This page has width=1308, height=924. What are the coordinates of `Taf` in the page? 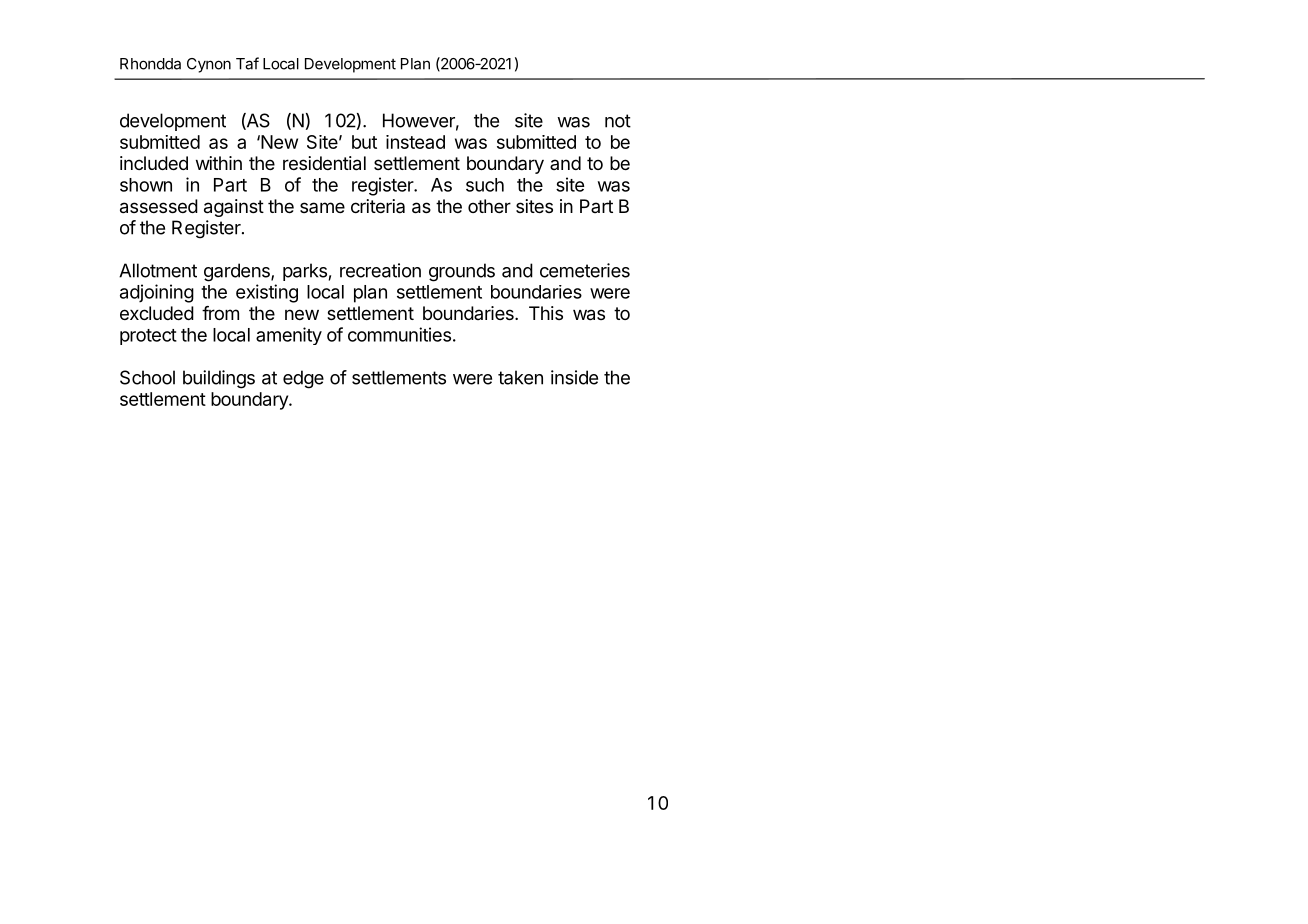 It's located at (247, 63).
